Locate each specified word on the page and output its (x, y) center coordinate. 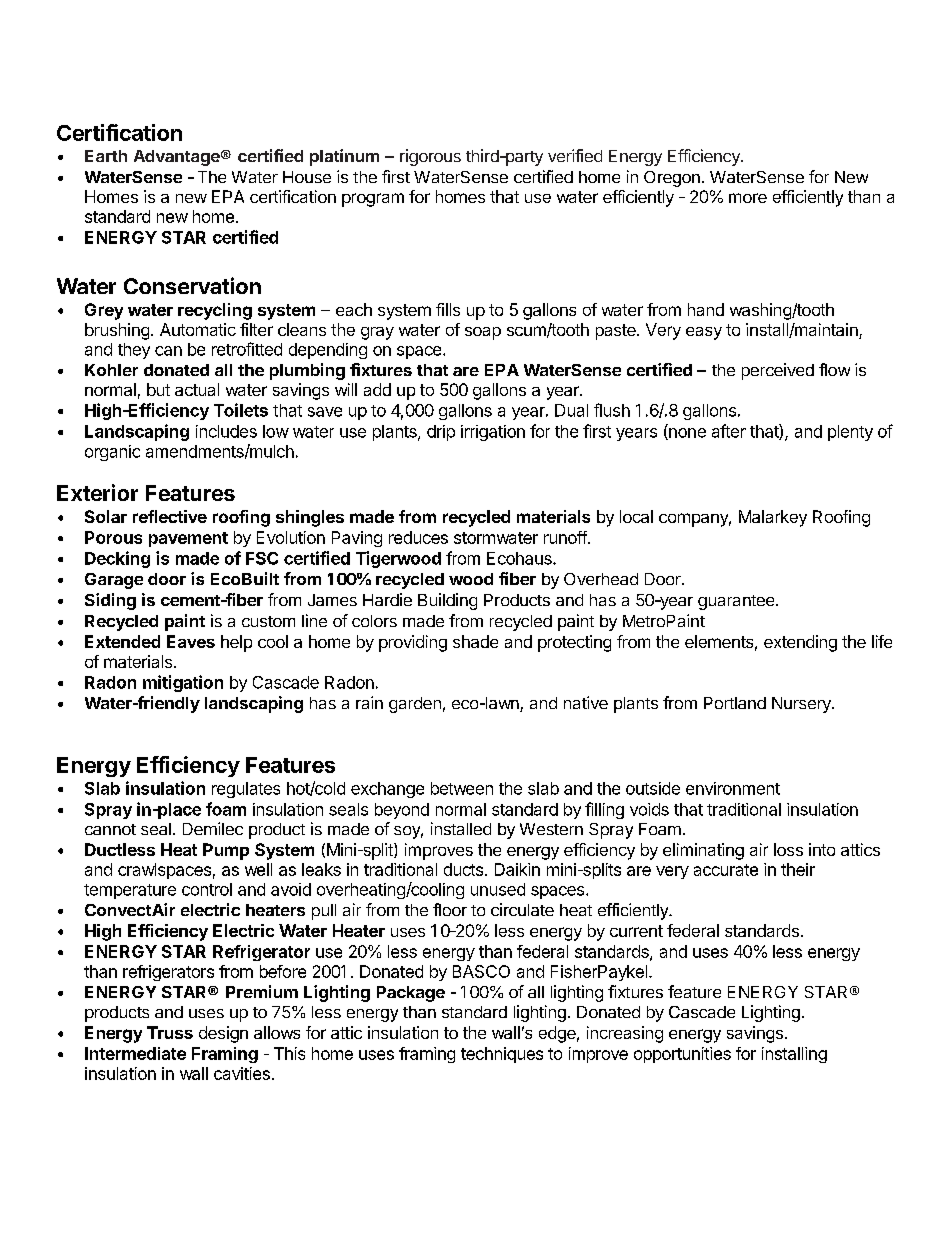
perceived (778, 371)
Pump (226, 851)
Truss (170, 1032)
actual (197, 389)
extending (800, 643)
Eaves (191, 641)
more (748, 198)
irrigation (493, 433)
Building (447, 601)
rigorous (430, 157)
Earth (106, 156)
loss (788, 849)
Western (551, 829)
